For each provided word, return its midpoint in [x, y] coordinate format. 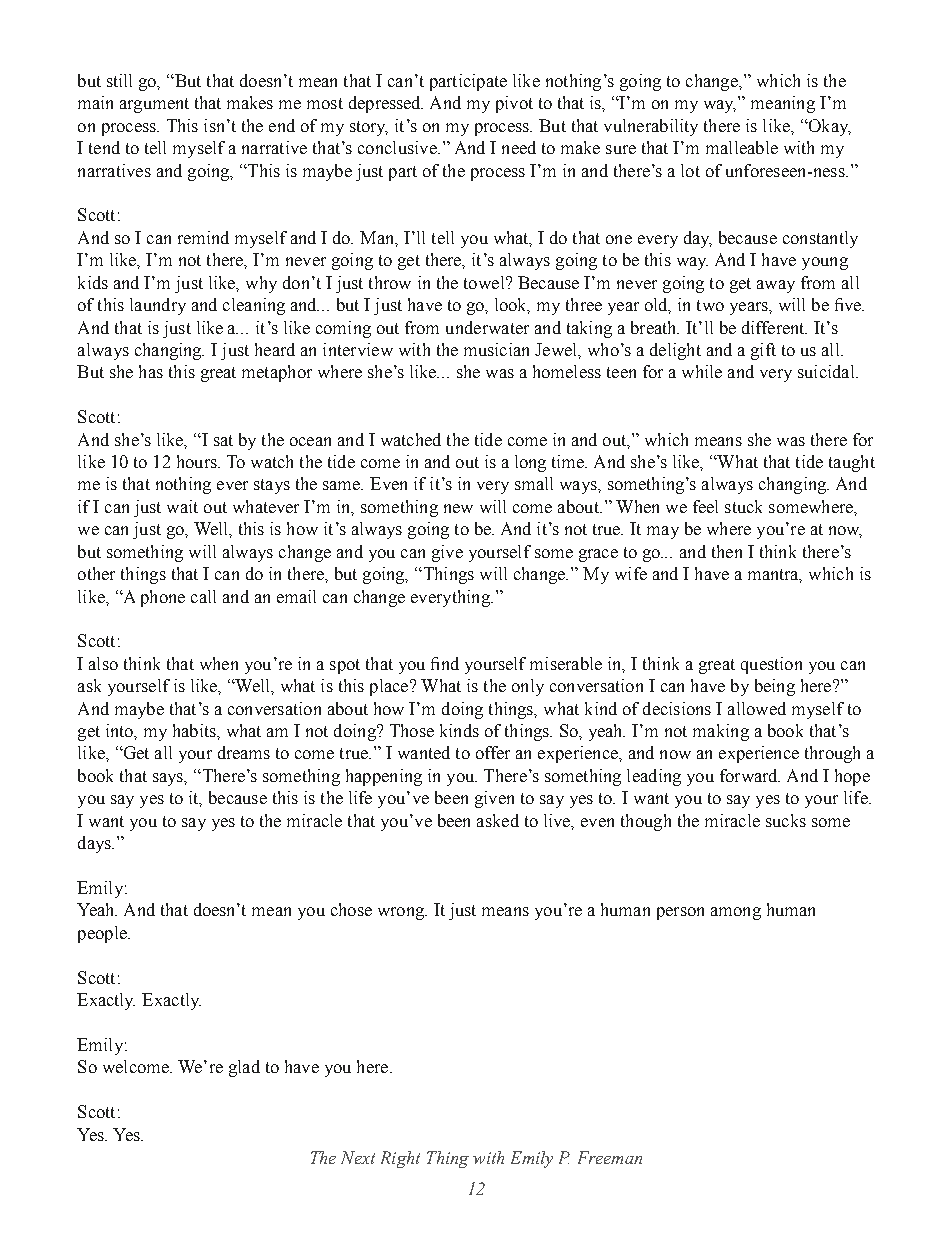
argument [154, 105]
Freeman [610, 1157]
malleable [742, 147]
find [445, 663]
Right [400, 1159]
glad [244, 1068]
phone [163, 598]
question [771, 665]
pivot [514, 104]
